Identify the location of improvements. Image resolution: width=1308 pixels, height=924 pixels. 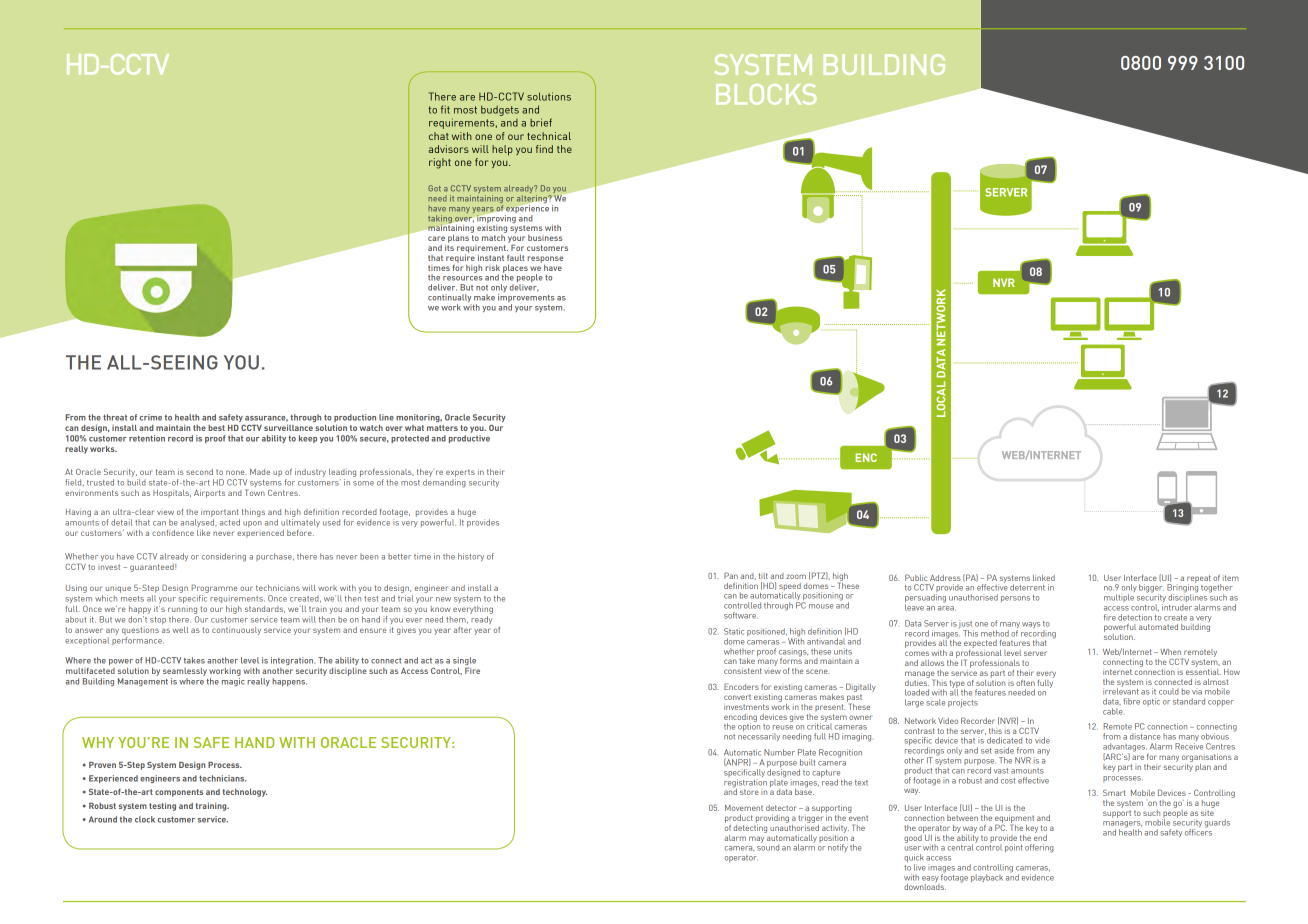
(526, 299).
